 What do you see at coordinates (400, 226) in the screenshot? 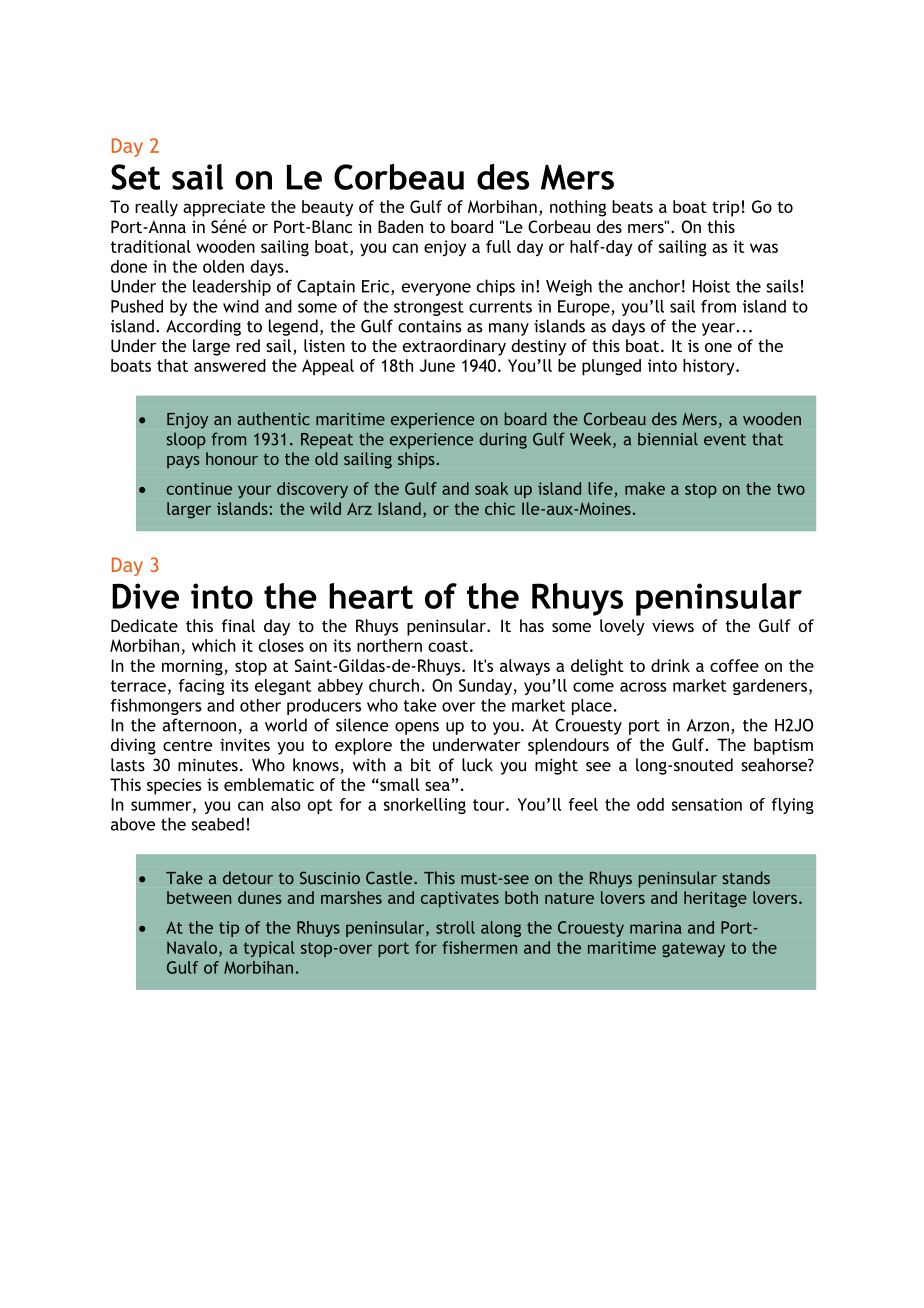
I see `Baden` at bounding box center [400, 226].
